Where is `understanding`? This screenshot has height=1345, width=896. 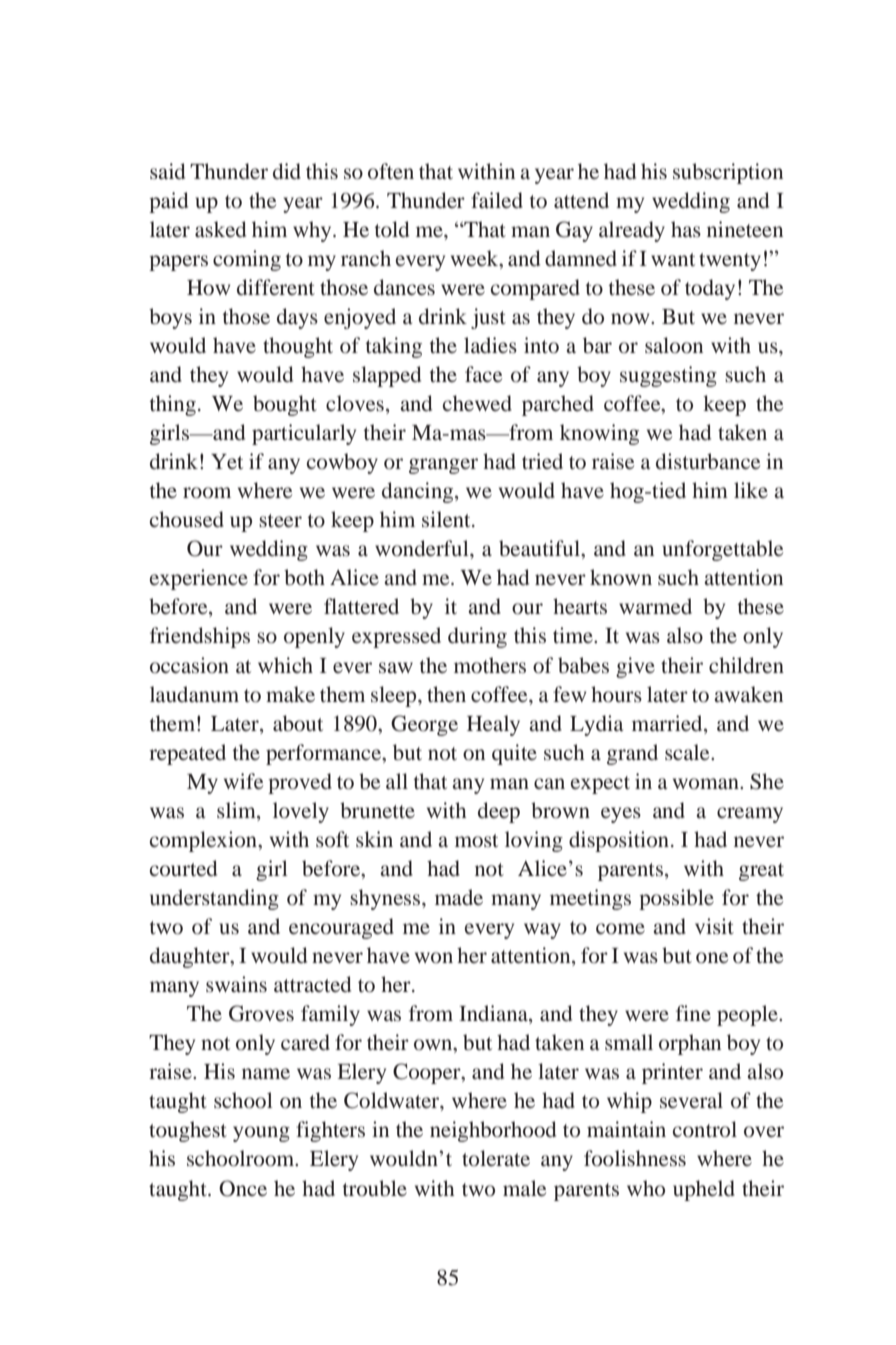
understanding is located at coordinates (214, 899).
